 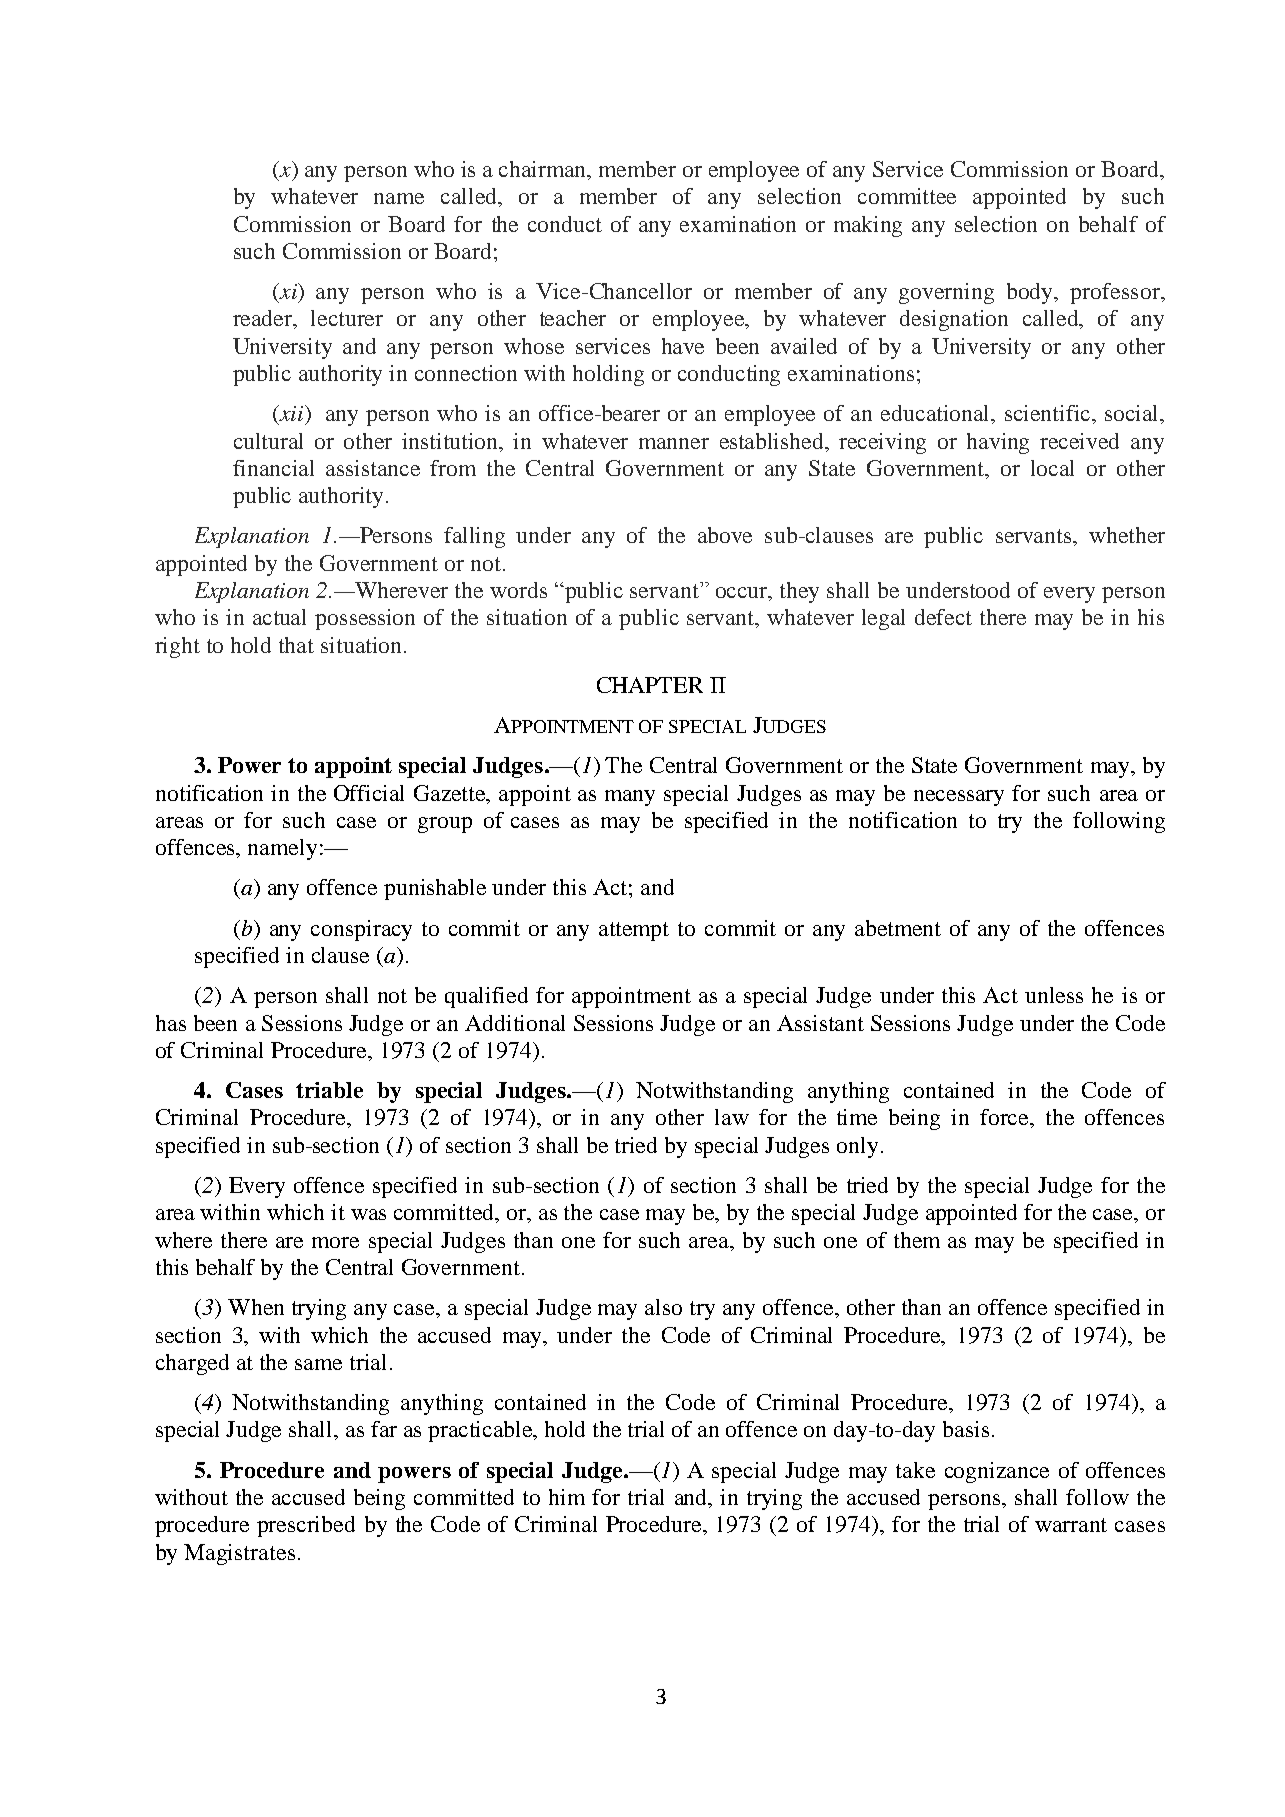 What do you see at coordinates (650, 685) in the document?
I see `CHAPTER` at bounding box center [650, 685].
